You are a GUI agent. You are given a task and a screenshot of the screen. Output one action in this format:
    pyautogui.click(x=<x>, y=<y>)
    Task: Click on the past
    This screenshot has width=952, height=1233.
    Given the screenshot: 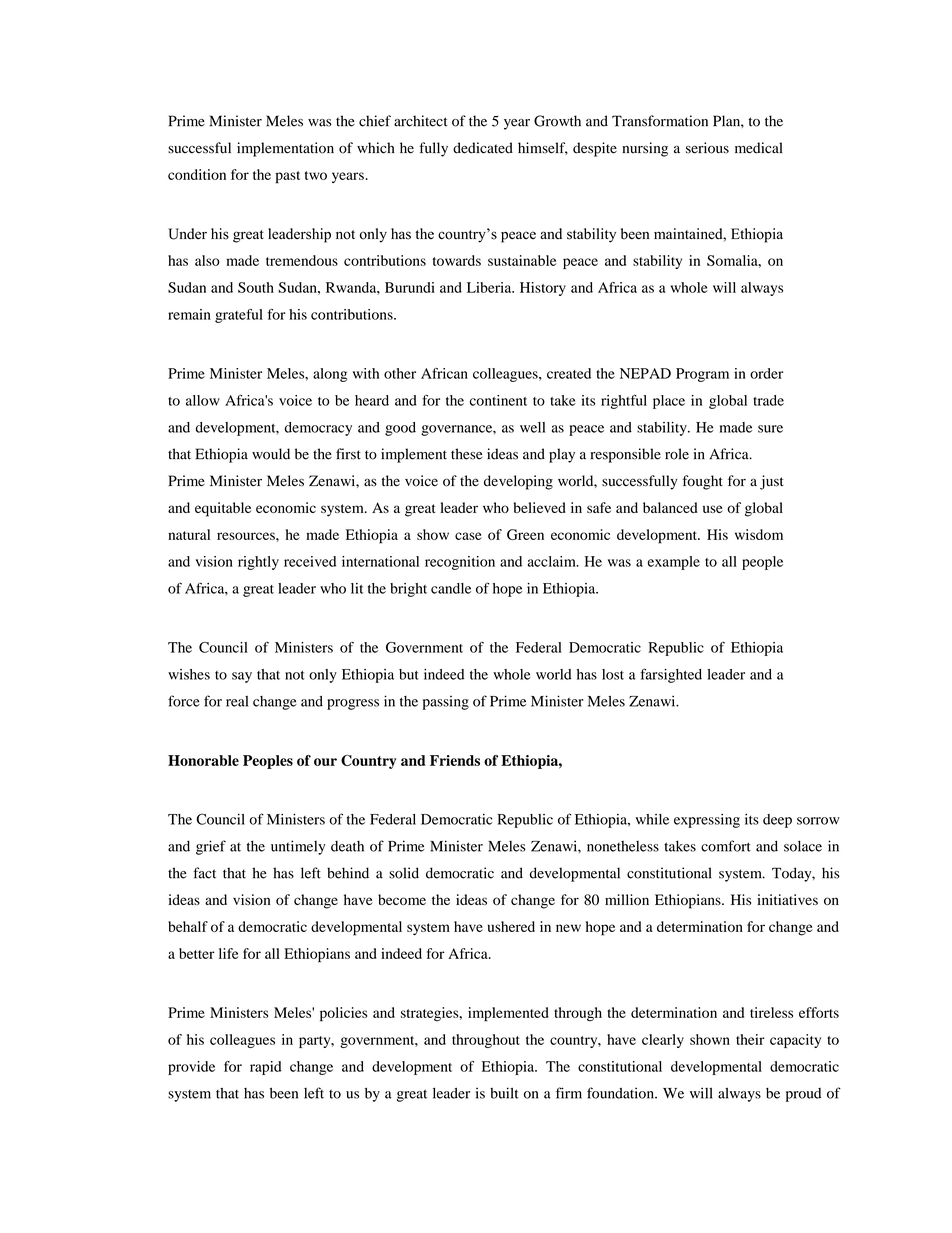 What is the action you would take?
    pyautogui.click(x=287, y=177)
